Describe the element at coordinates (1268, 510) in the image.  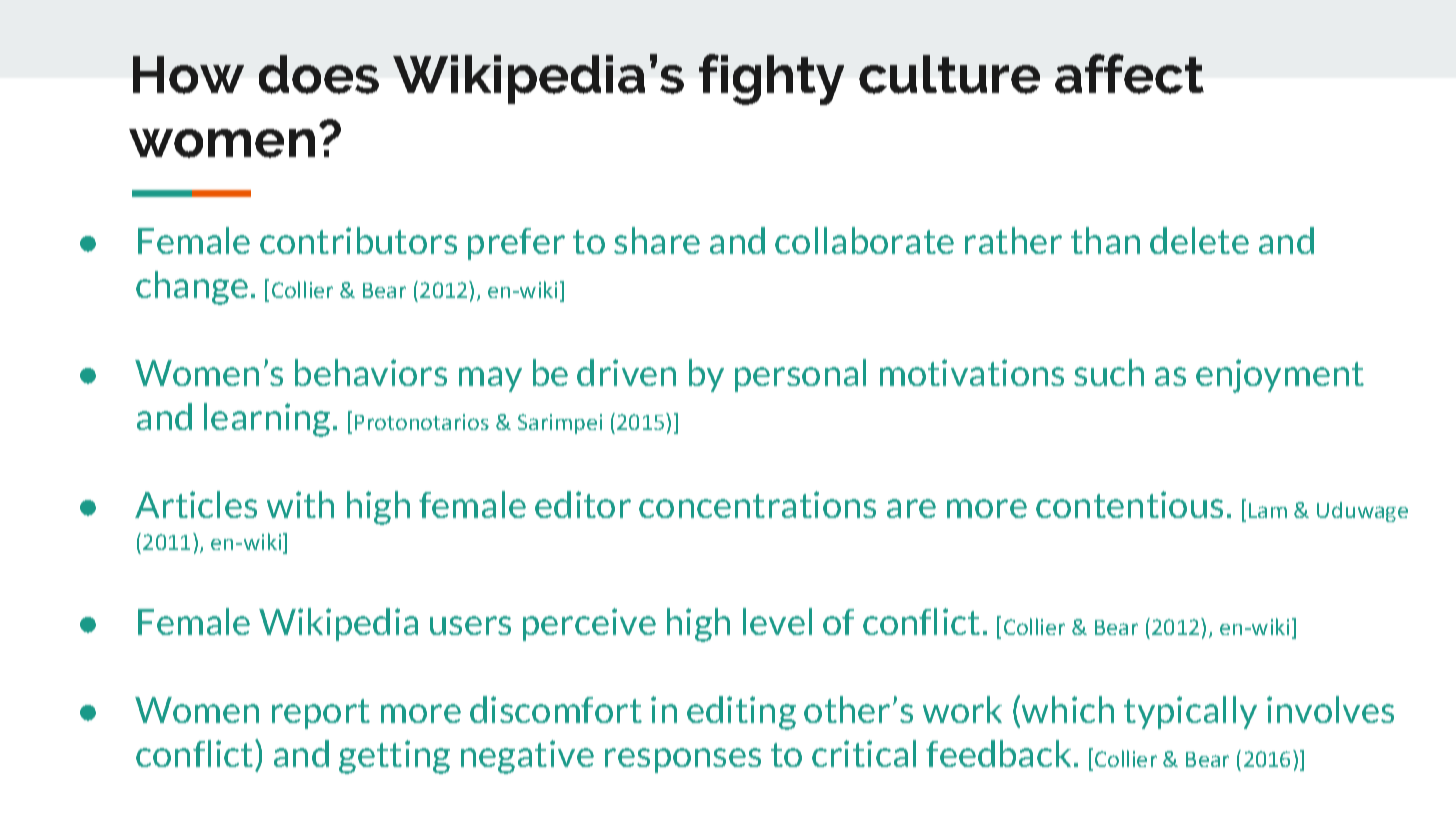
I see `Lam` at that location.
